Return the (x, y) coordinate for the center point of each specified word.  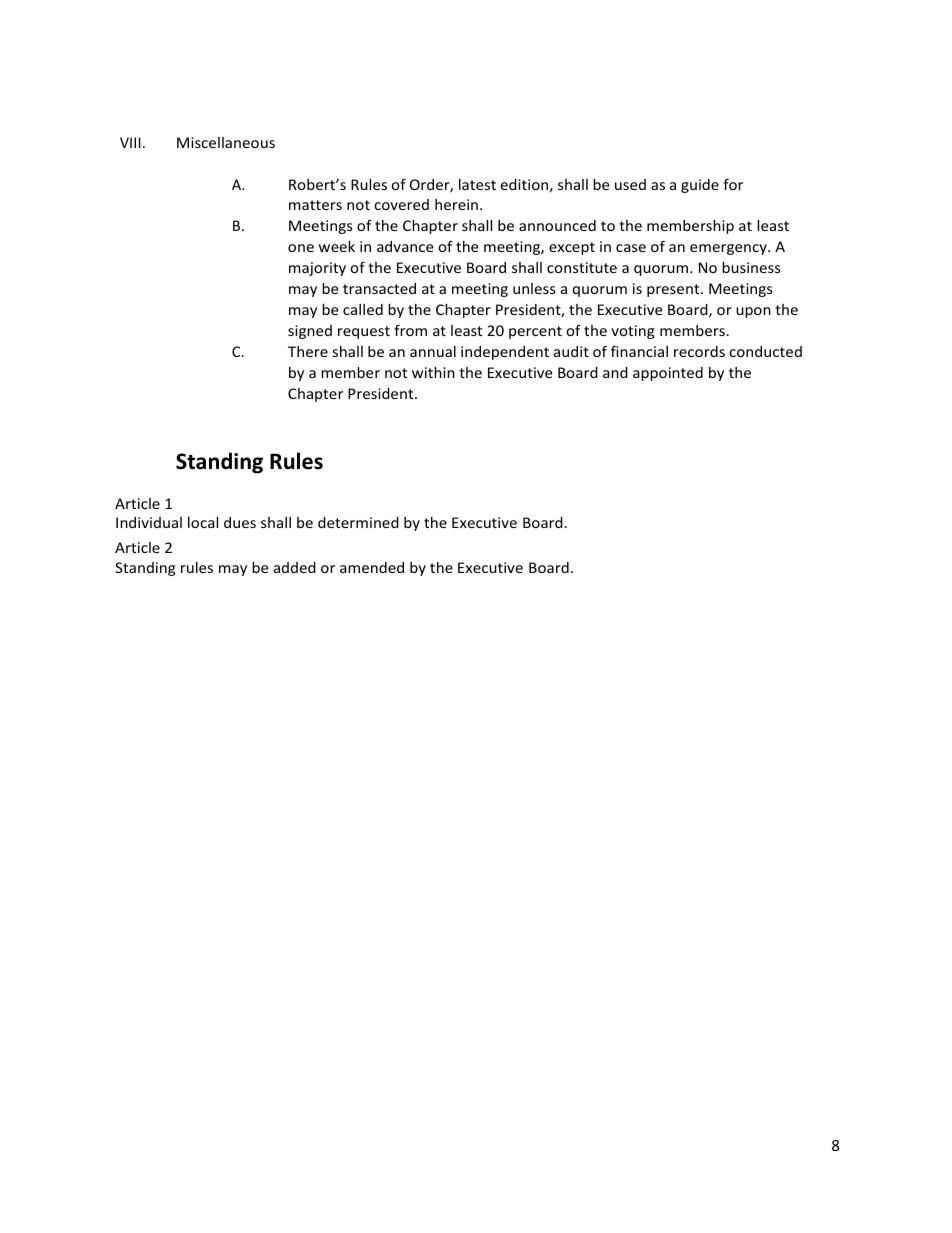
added (295, 567)
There (308, 351)
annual (433, 351)
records (699, 351)
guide (700, 186)
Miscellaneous (226, 142)
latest (477, 184)
